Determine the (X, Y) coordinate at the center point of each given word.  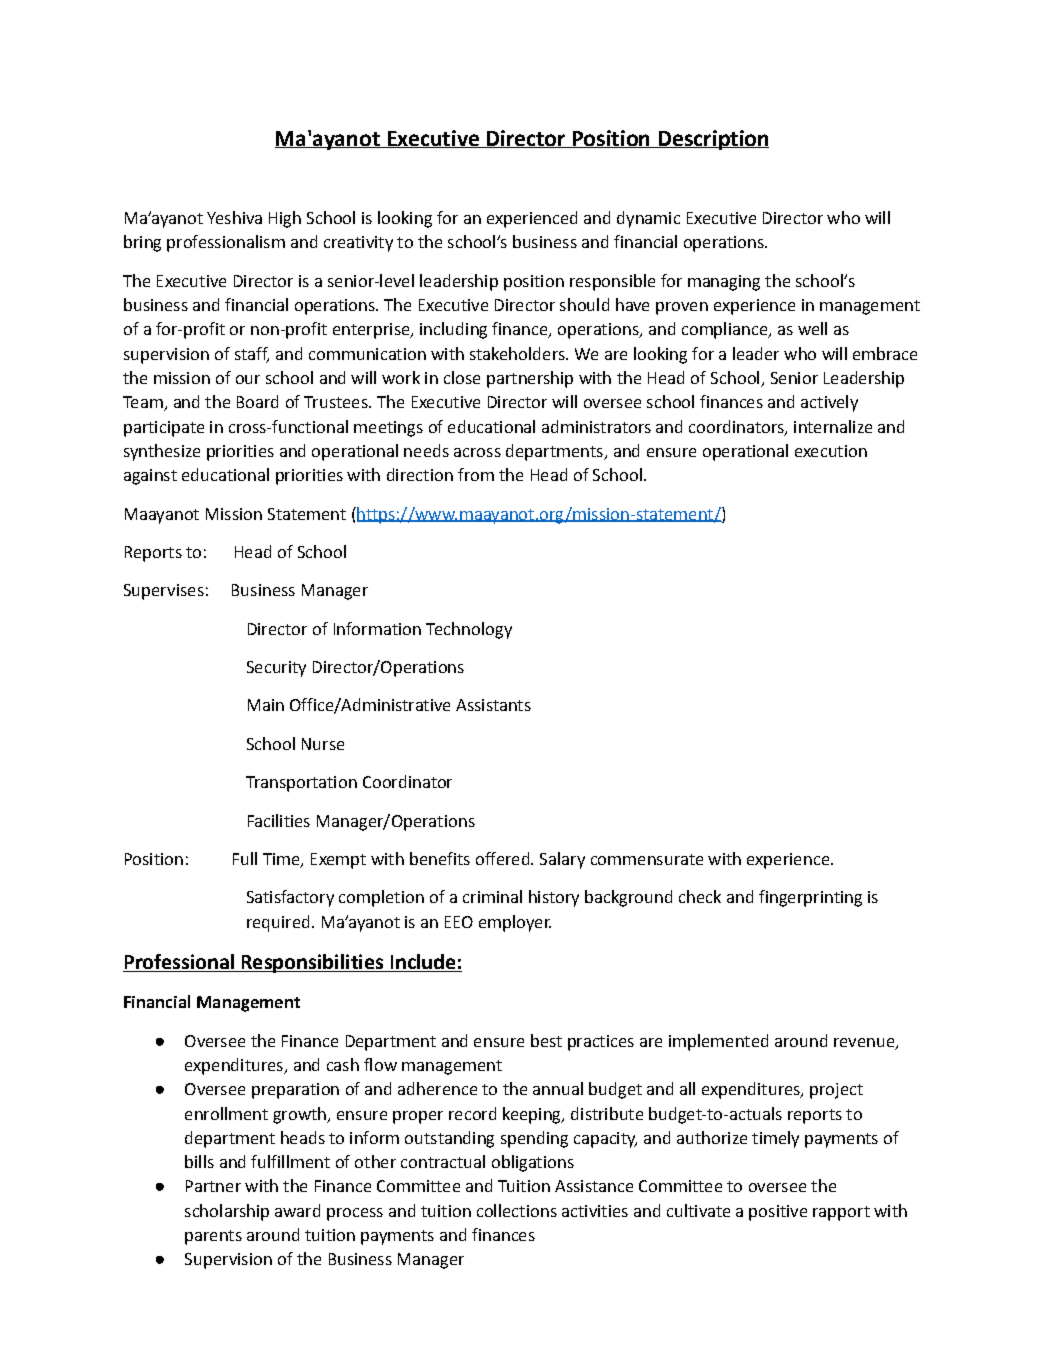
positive (778, 1213)
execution (831, 451)
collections (517, 1210)
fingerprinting (810, 898)
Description (712, 140)
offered (502, 858)
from (476, 474)
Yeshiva (234, 217)
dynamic (648, 219)
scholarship (227, 1212)
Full (245, 858)
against (150, 477)
